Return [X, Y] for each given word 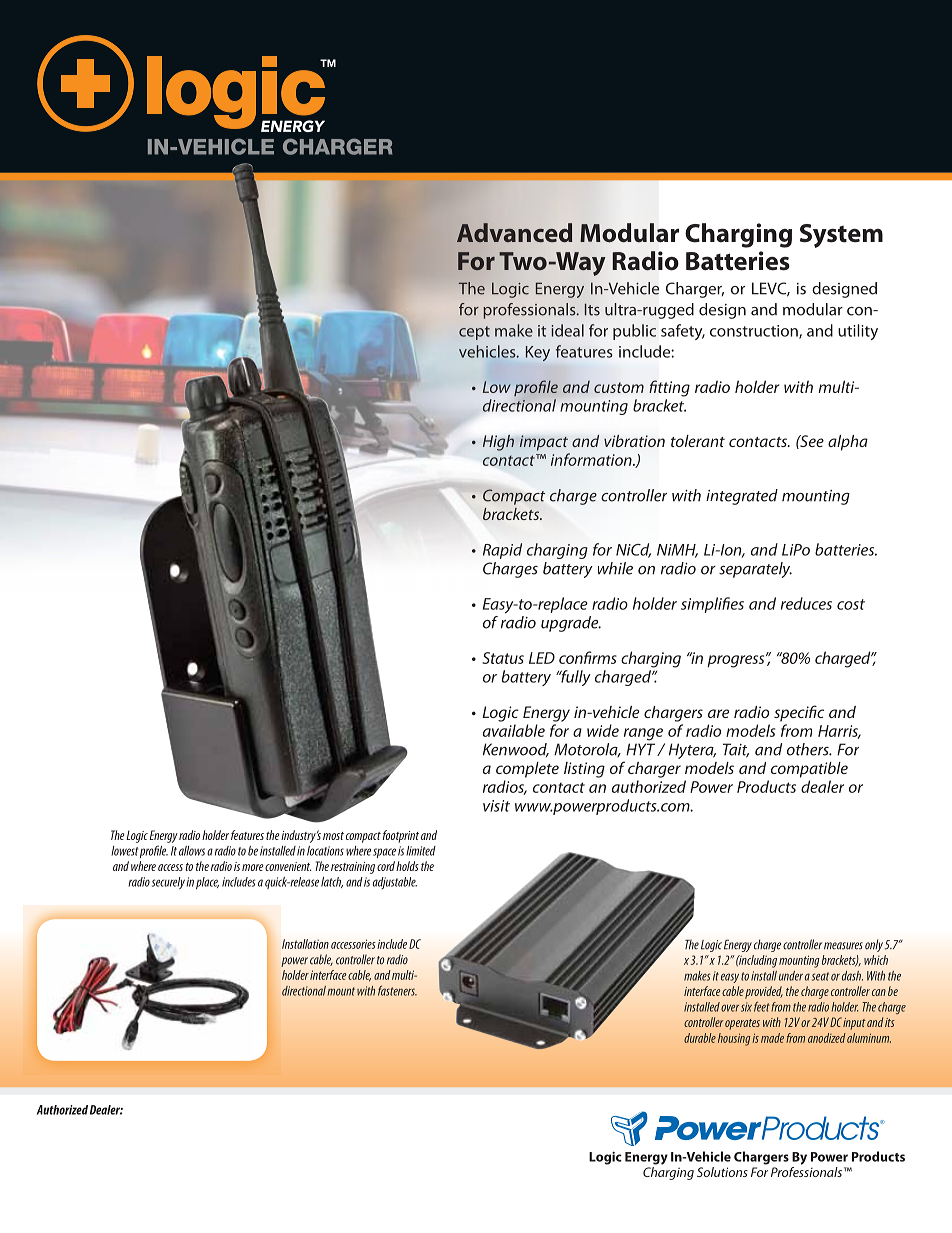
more [253, 867]
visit [496, 806]
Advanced [514, 233]
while [615, 568]
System [841, 236]
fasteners [397, 991]
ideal [567, 330]
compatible [809, 770]
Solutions [722, 1172]
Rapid [502, 551]
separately [755, 570]
